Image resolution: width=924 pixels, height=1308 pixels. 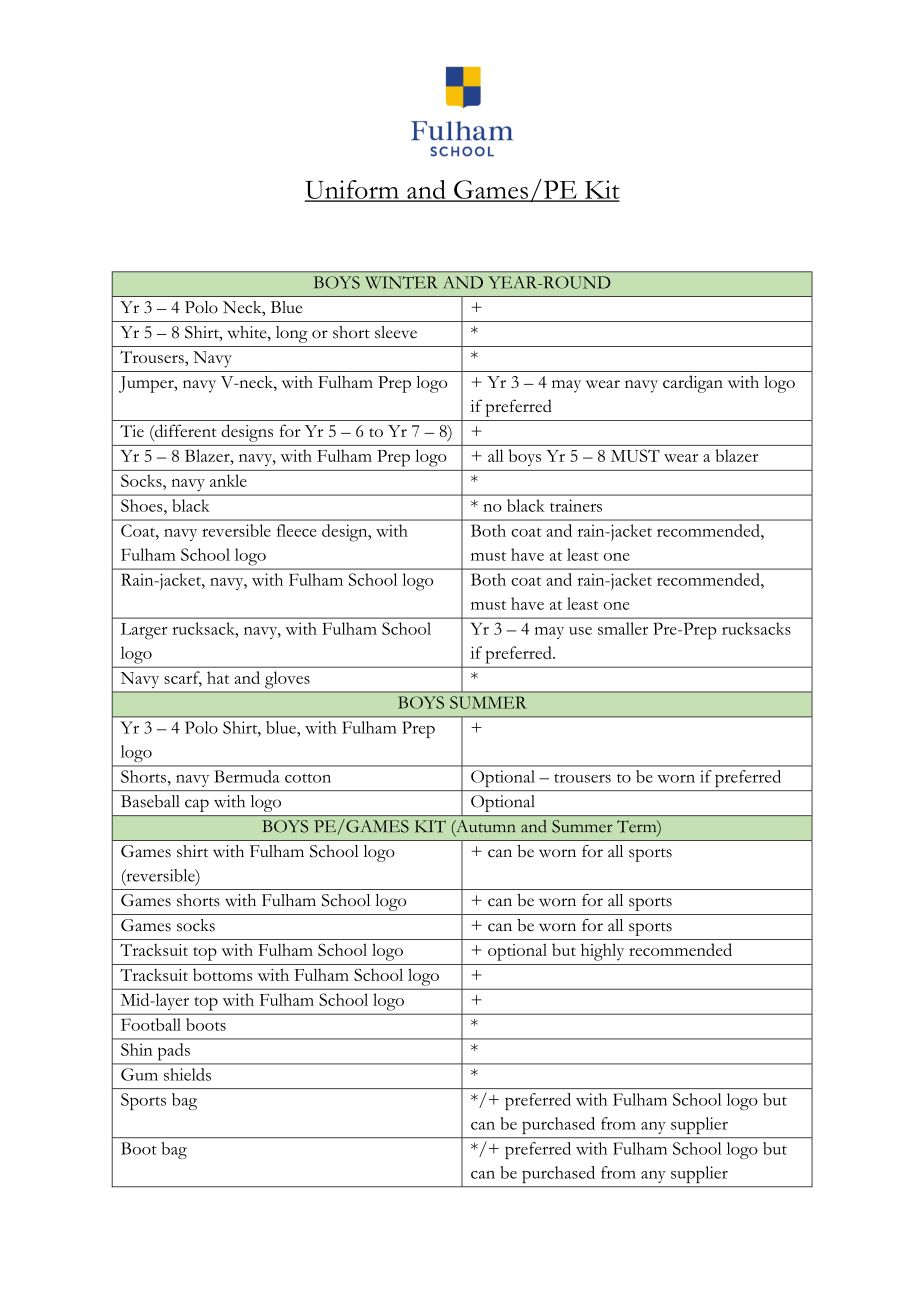 I want to click on Football, so click(x=151, y=1024).
